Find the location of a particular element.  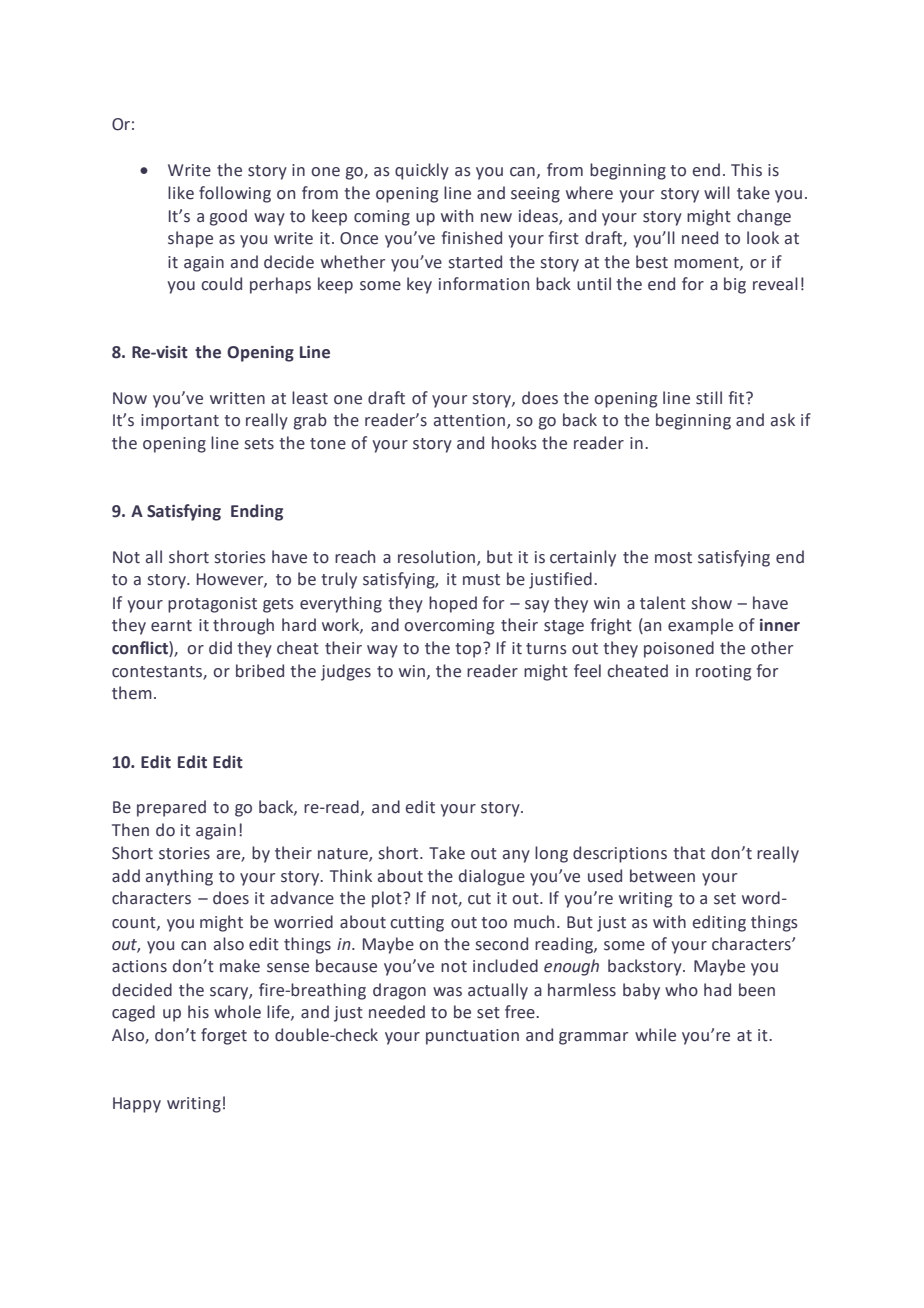

while is located at coordinates (655, 1035).
